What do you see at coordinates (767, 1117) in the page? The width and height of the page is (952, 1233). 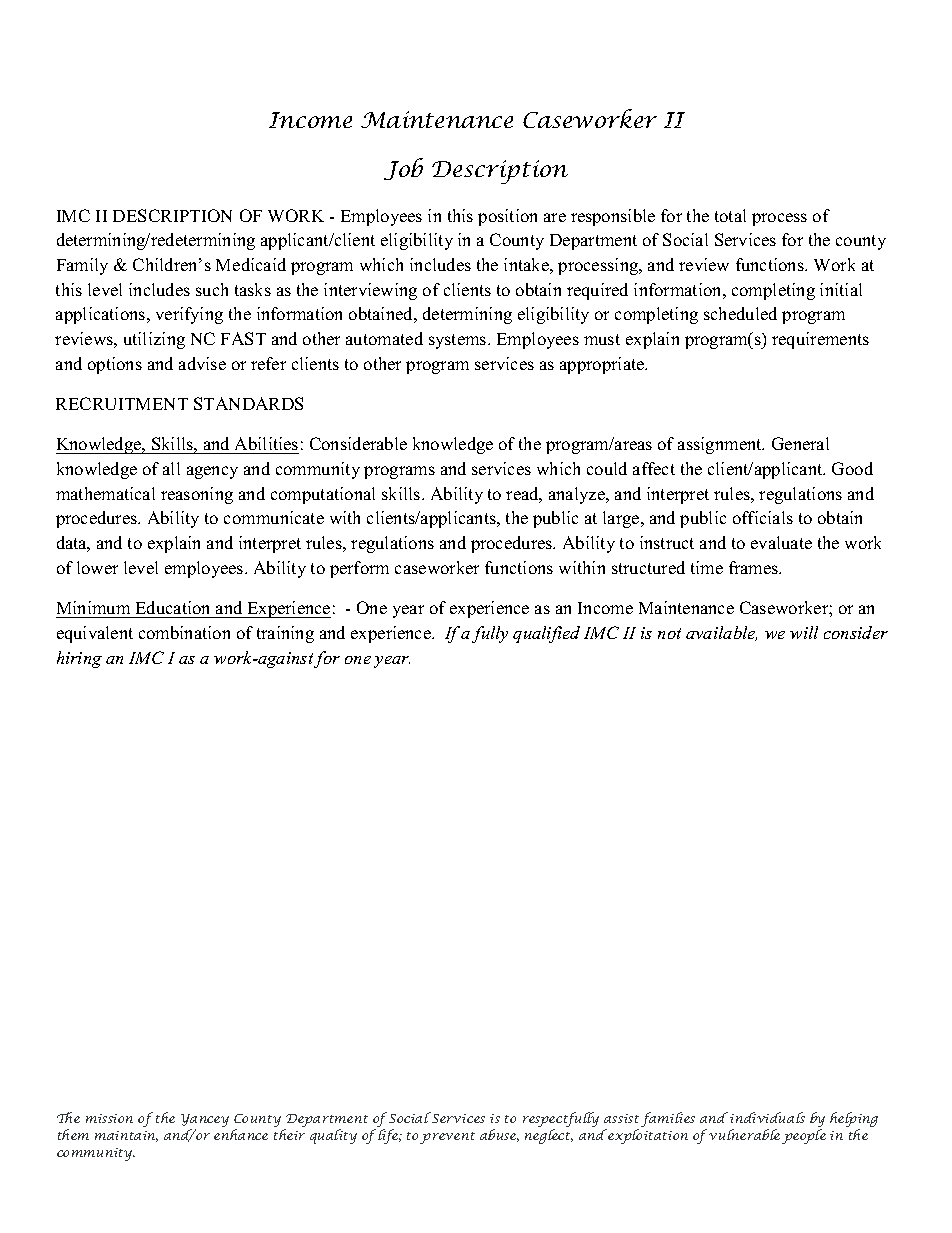 I see `individuals` at bounding box center [767, 1117].
